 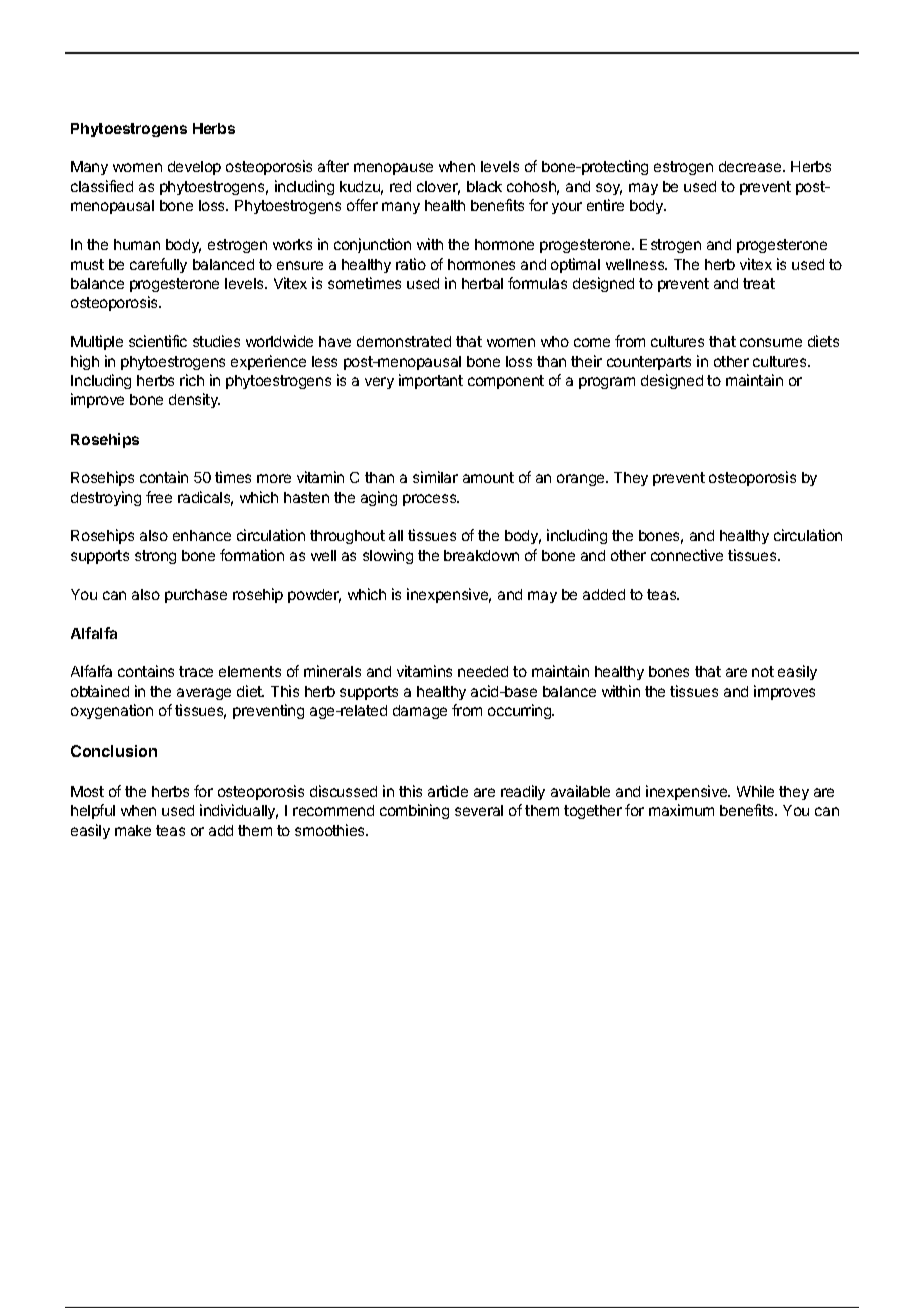 What do you see at coordinates (194, 400) in the screenshot?
I see `density` at bounding box center [194, 400].
